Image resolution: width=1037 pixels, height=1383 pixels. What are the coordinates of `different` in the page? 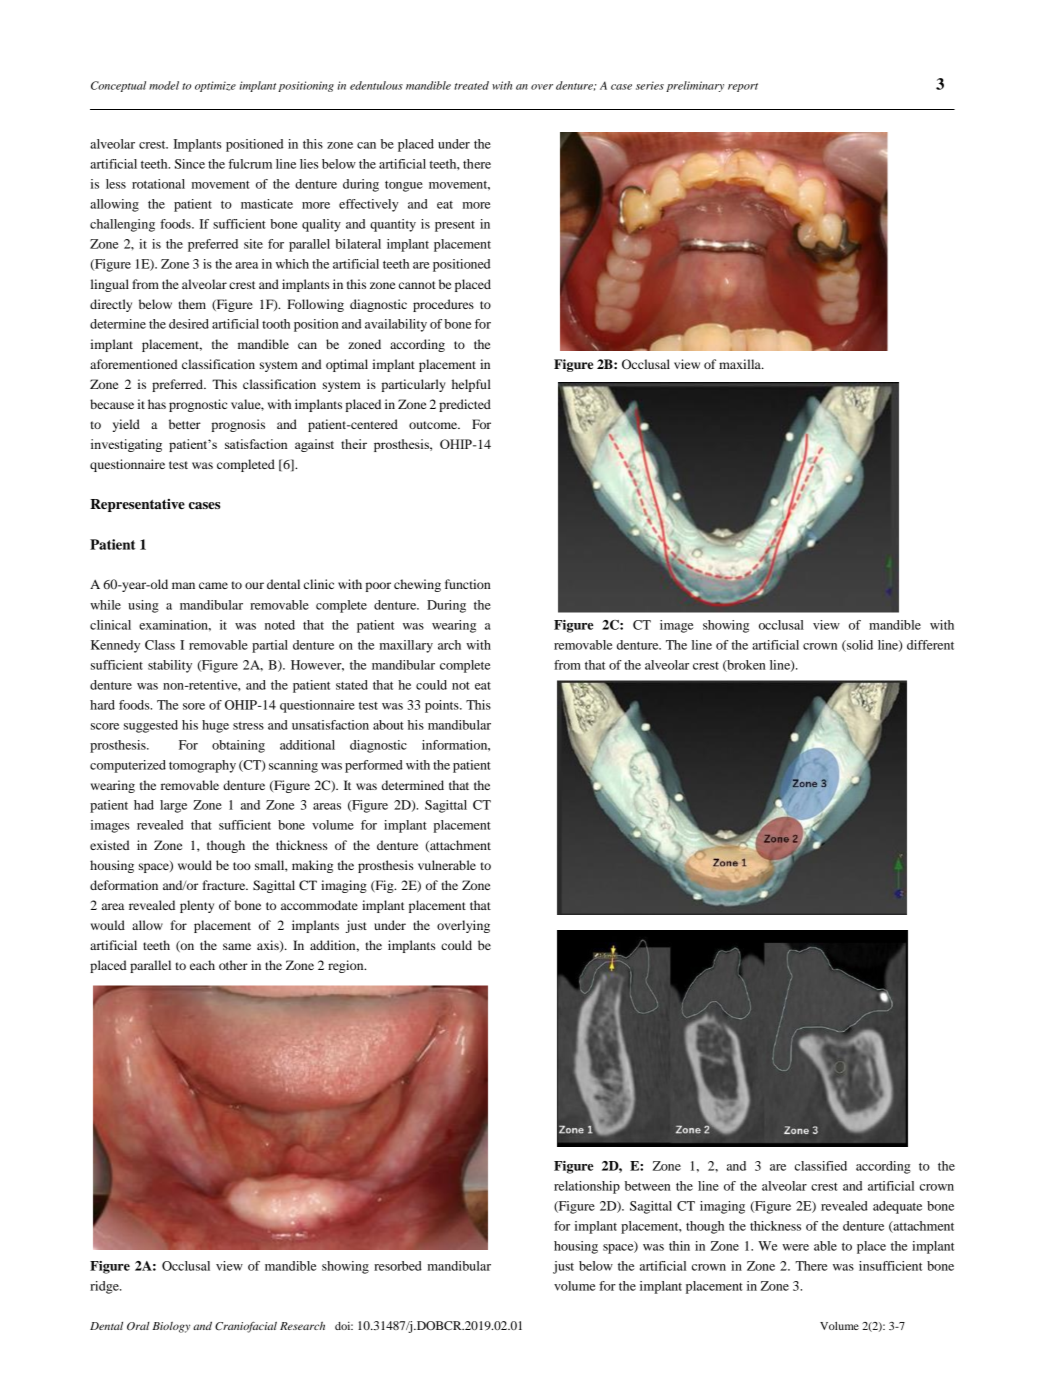 It's located at (930, 645).
